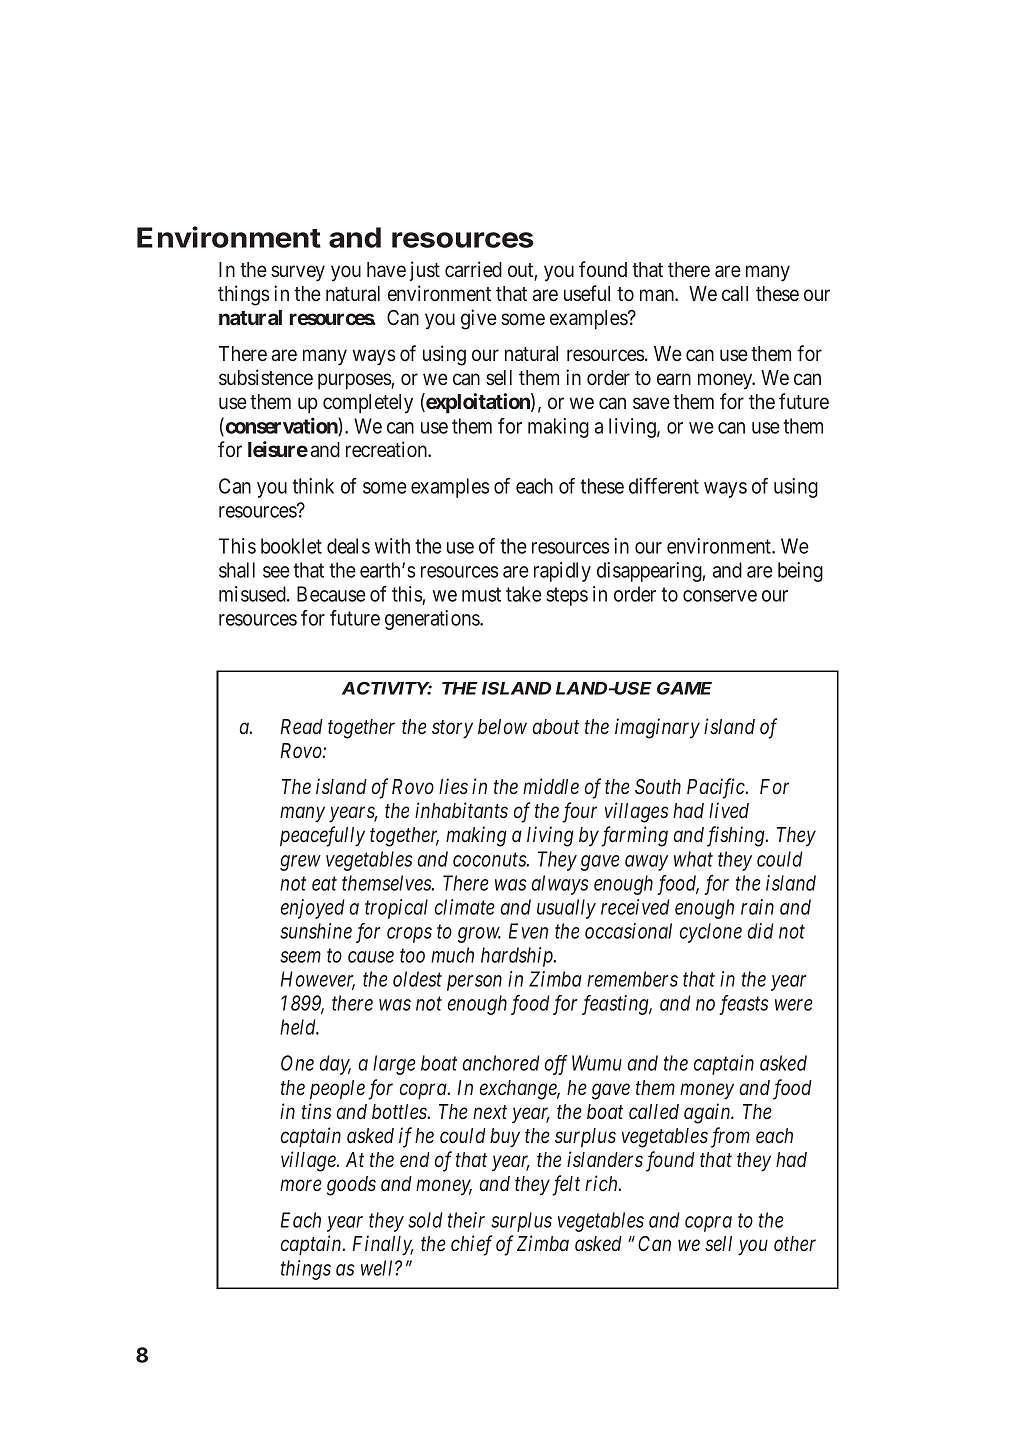  I want to click on Read, so click(302, 726).
